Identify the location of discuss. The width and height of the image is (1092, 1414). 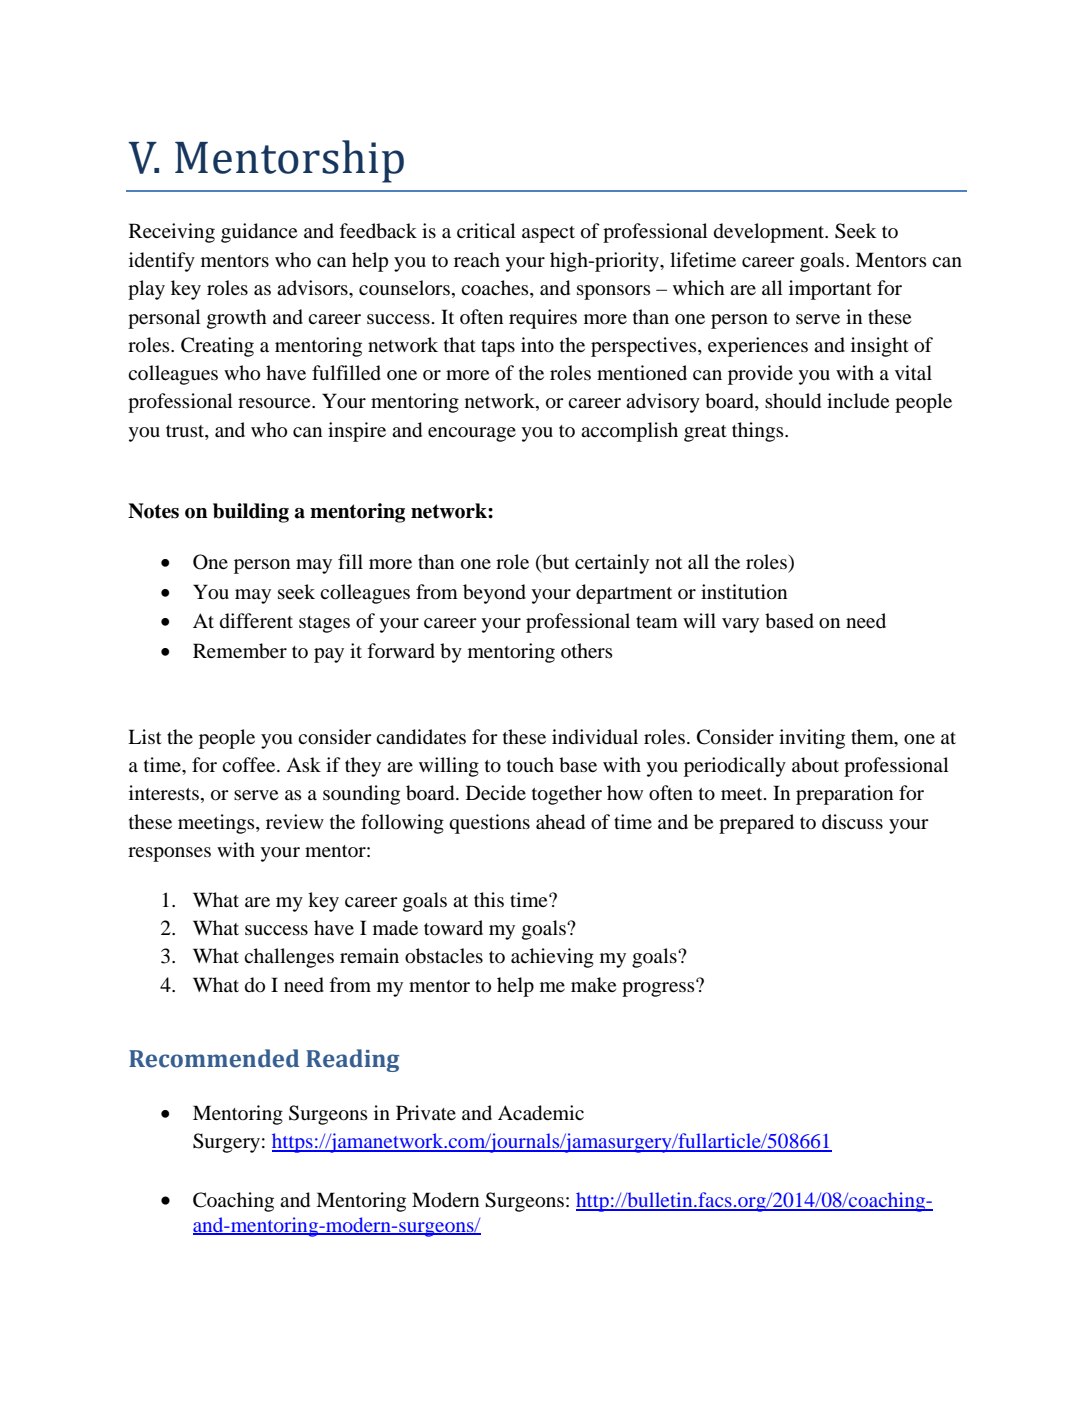
(852, 822).
